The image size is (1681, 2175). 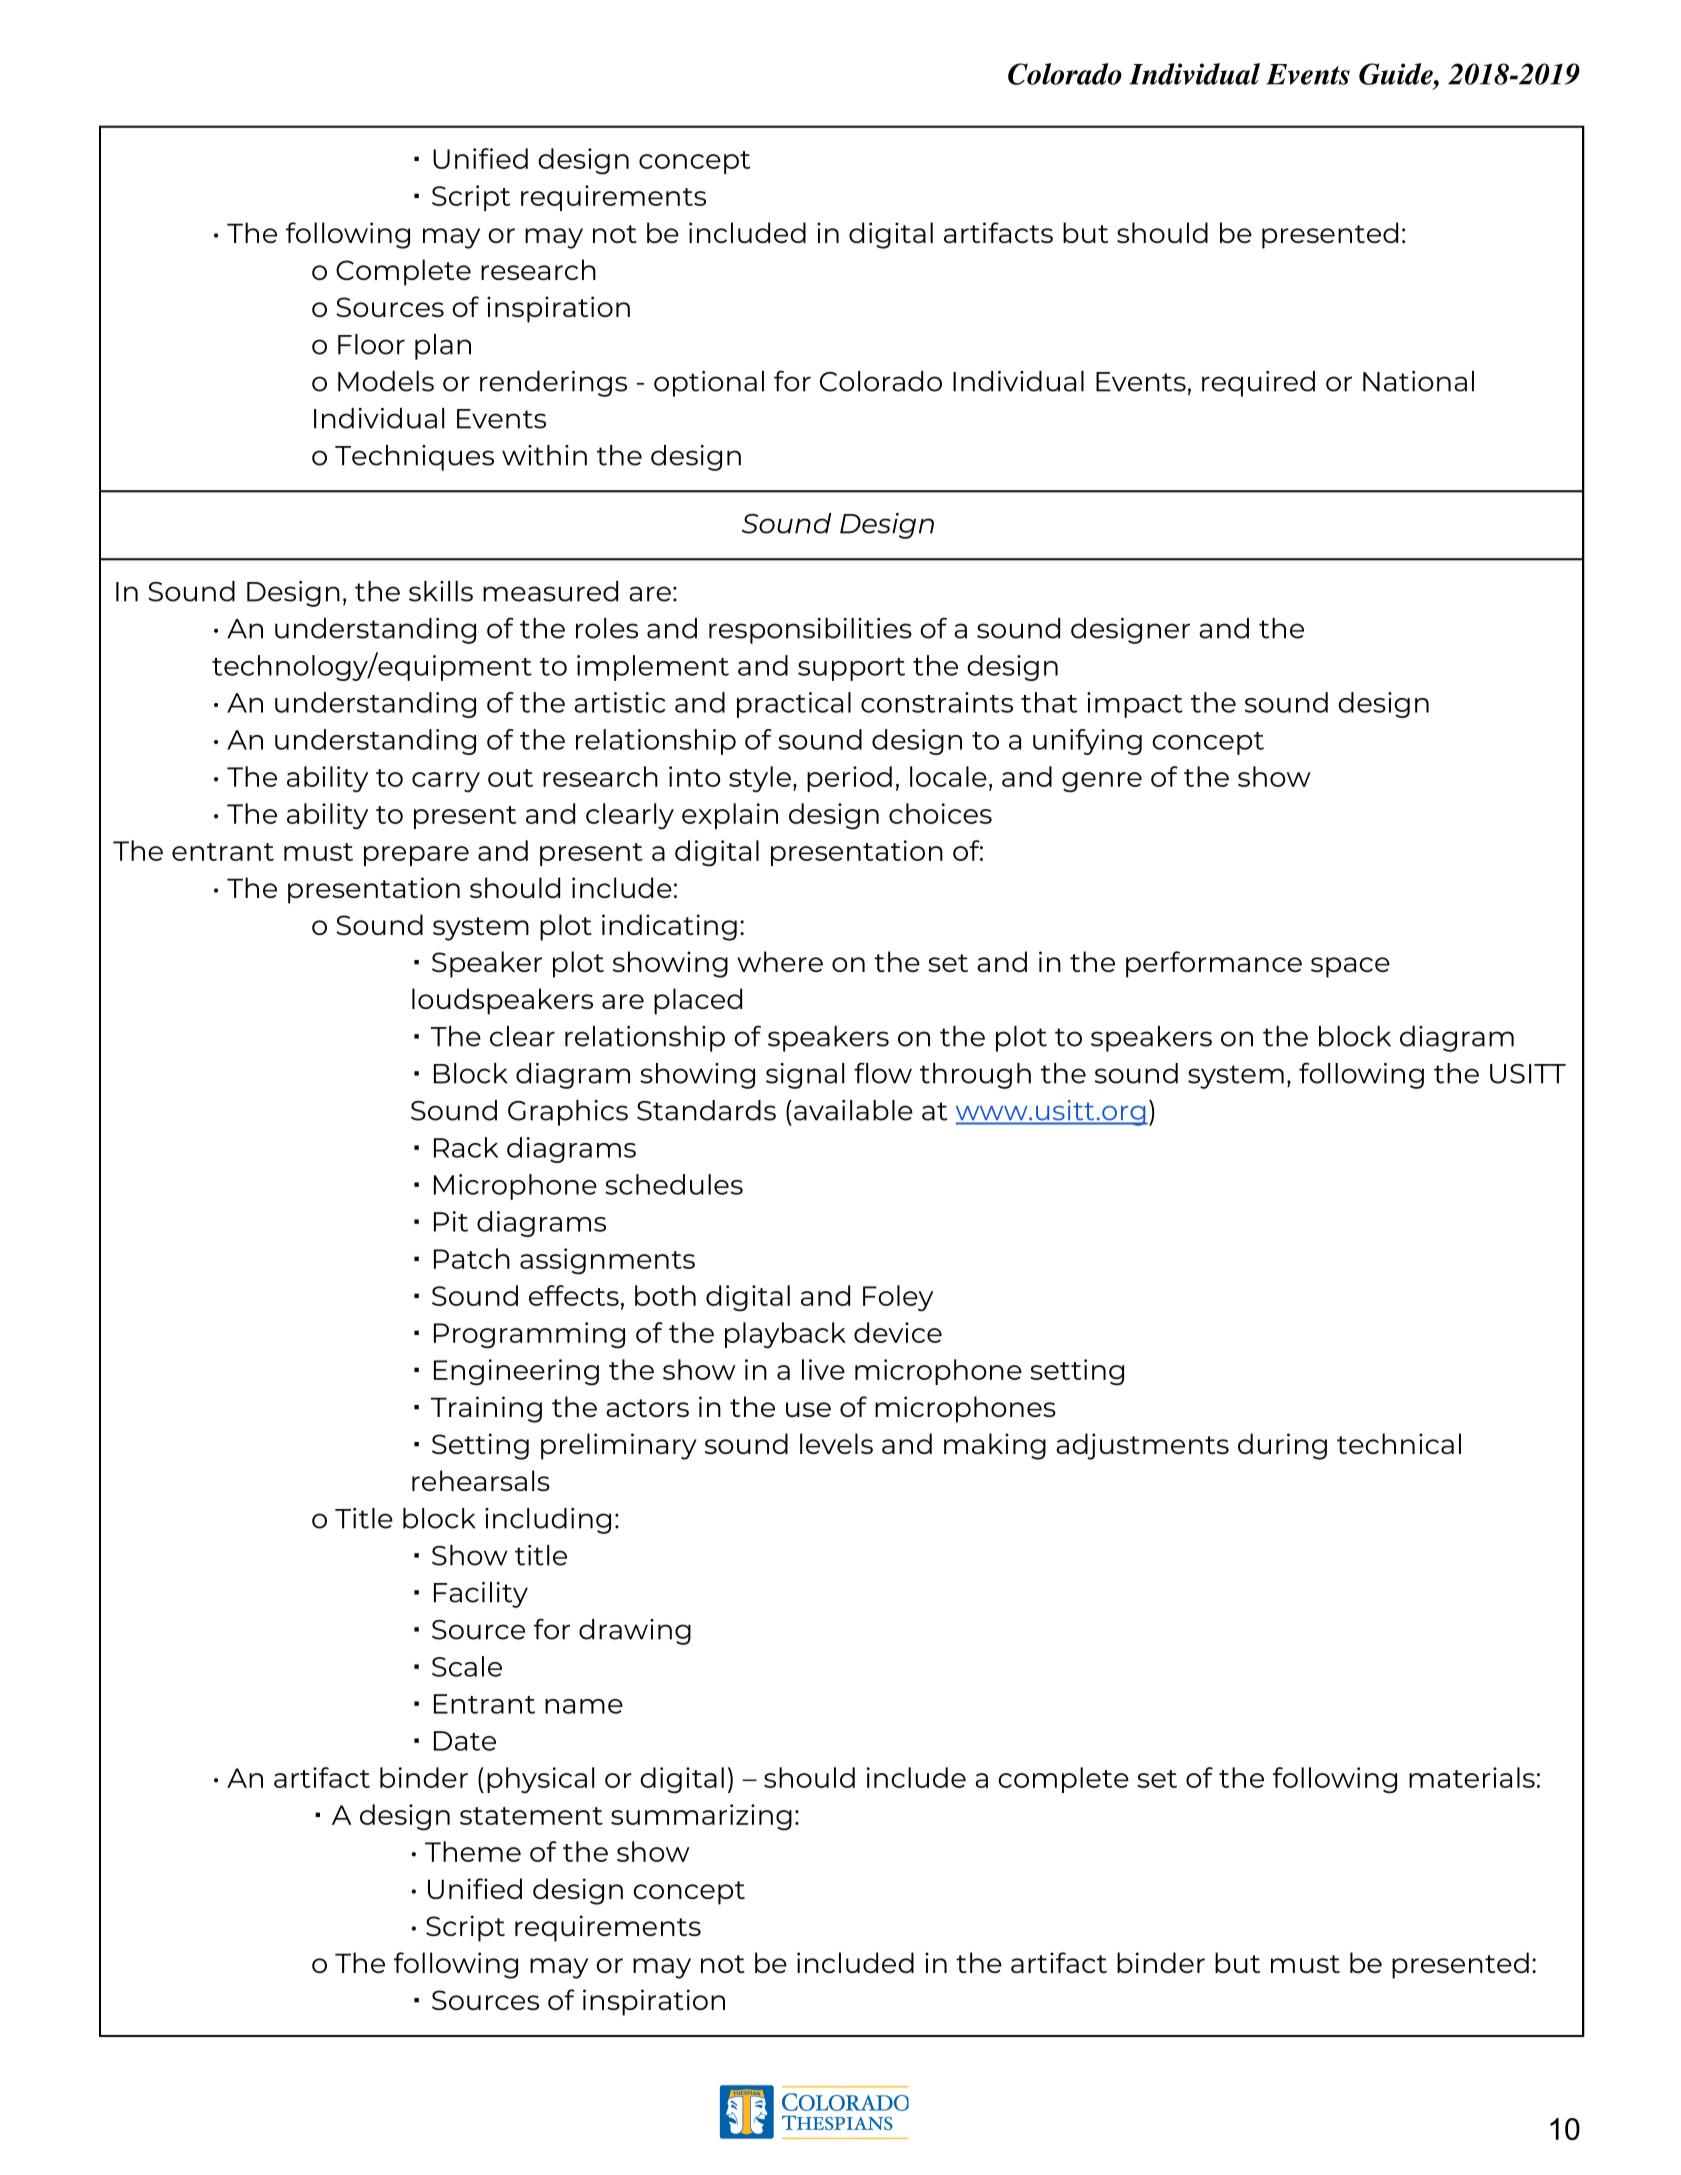 I want to click on statement, so click(x=531, y=1816).
